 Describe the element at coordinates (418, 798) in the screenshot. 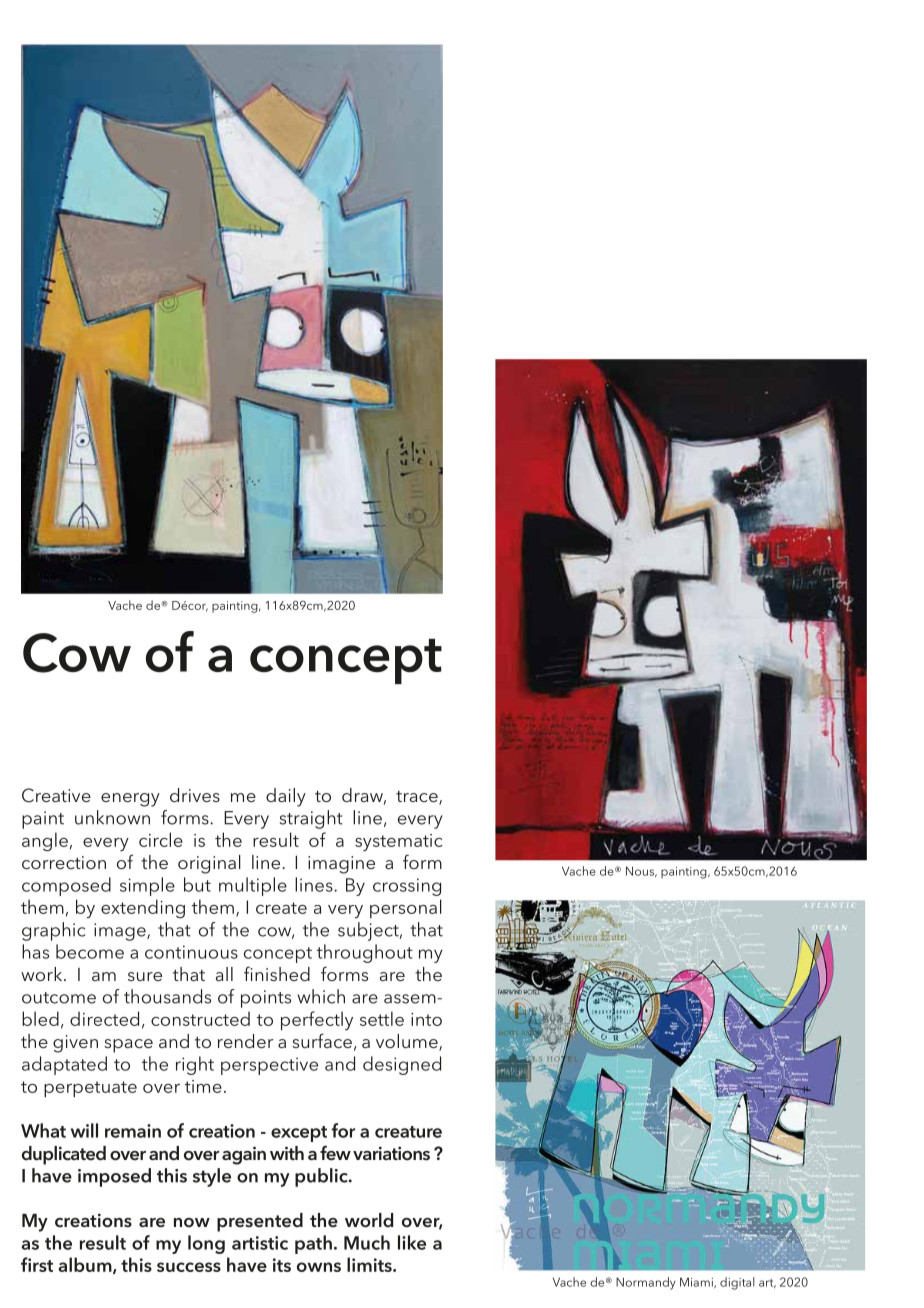

I see `trace` at that location.
